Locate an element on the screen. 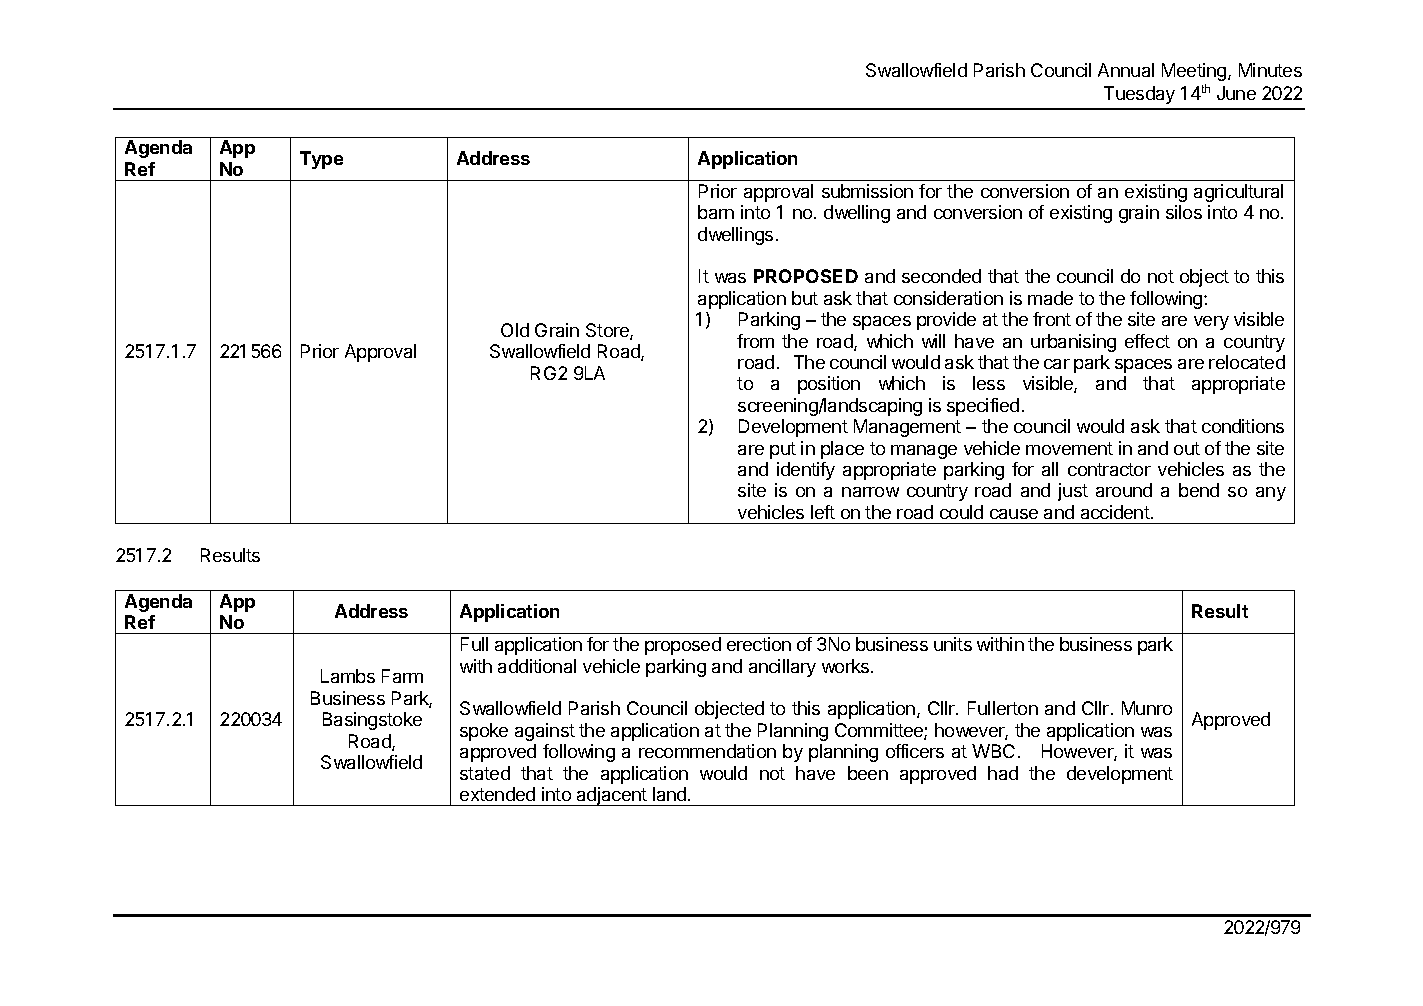 This screenshot has width=1423, height=1006. Type is located at coordinates (321, 160).
